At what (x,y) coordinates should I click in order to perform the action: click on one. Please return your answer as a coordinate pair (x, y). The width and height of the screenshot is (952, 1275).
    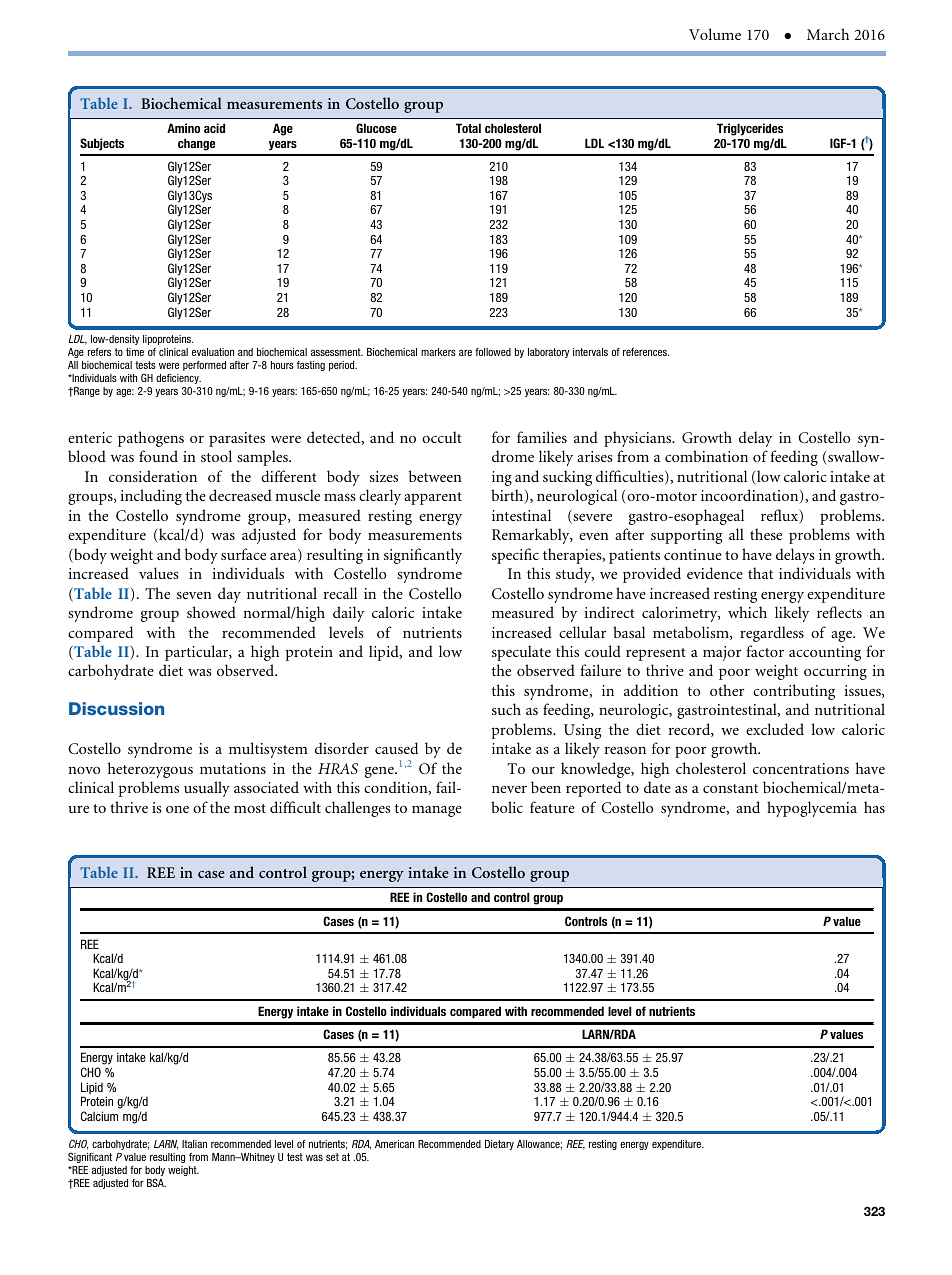
    Looking at the image, I should click on (177, 809).
